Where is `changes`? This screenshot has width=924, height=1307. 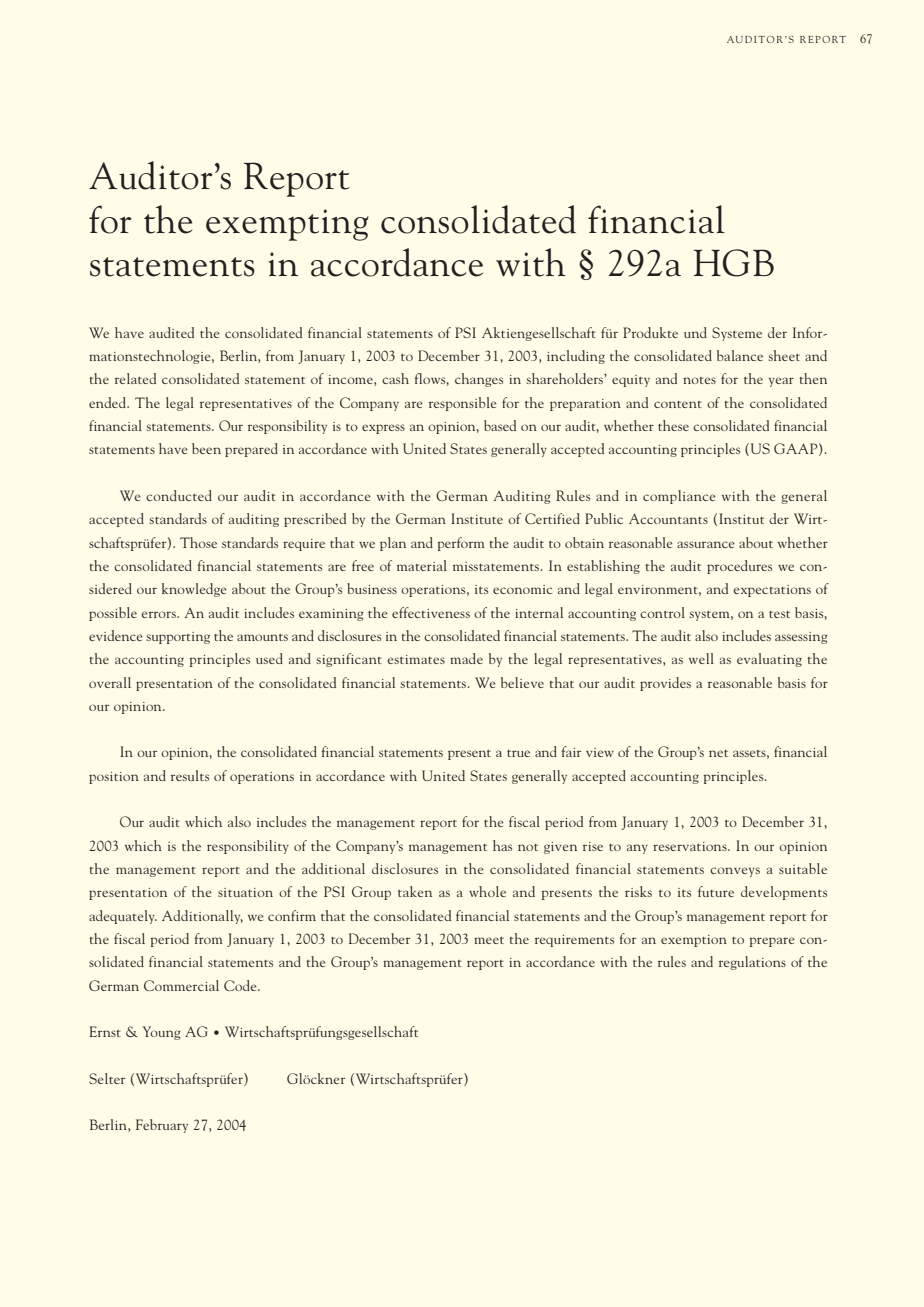 changes is located at coordinates (479, 380).
